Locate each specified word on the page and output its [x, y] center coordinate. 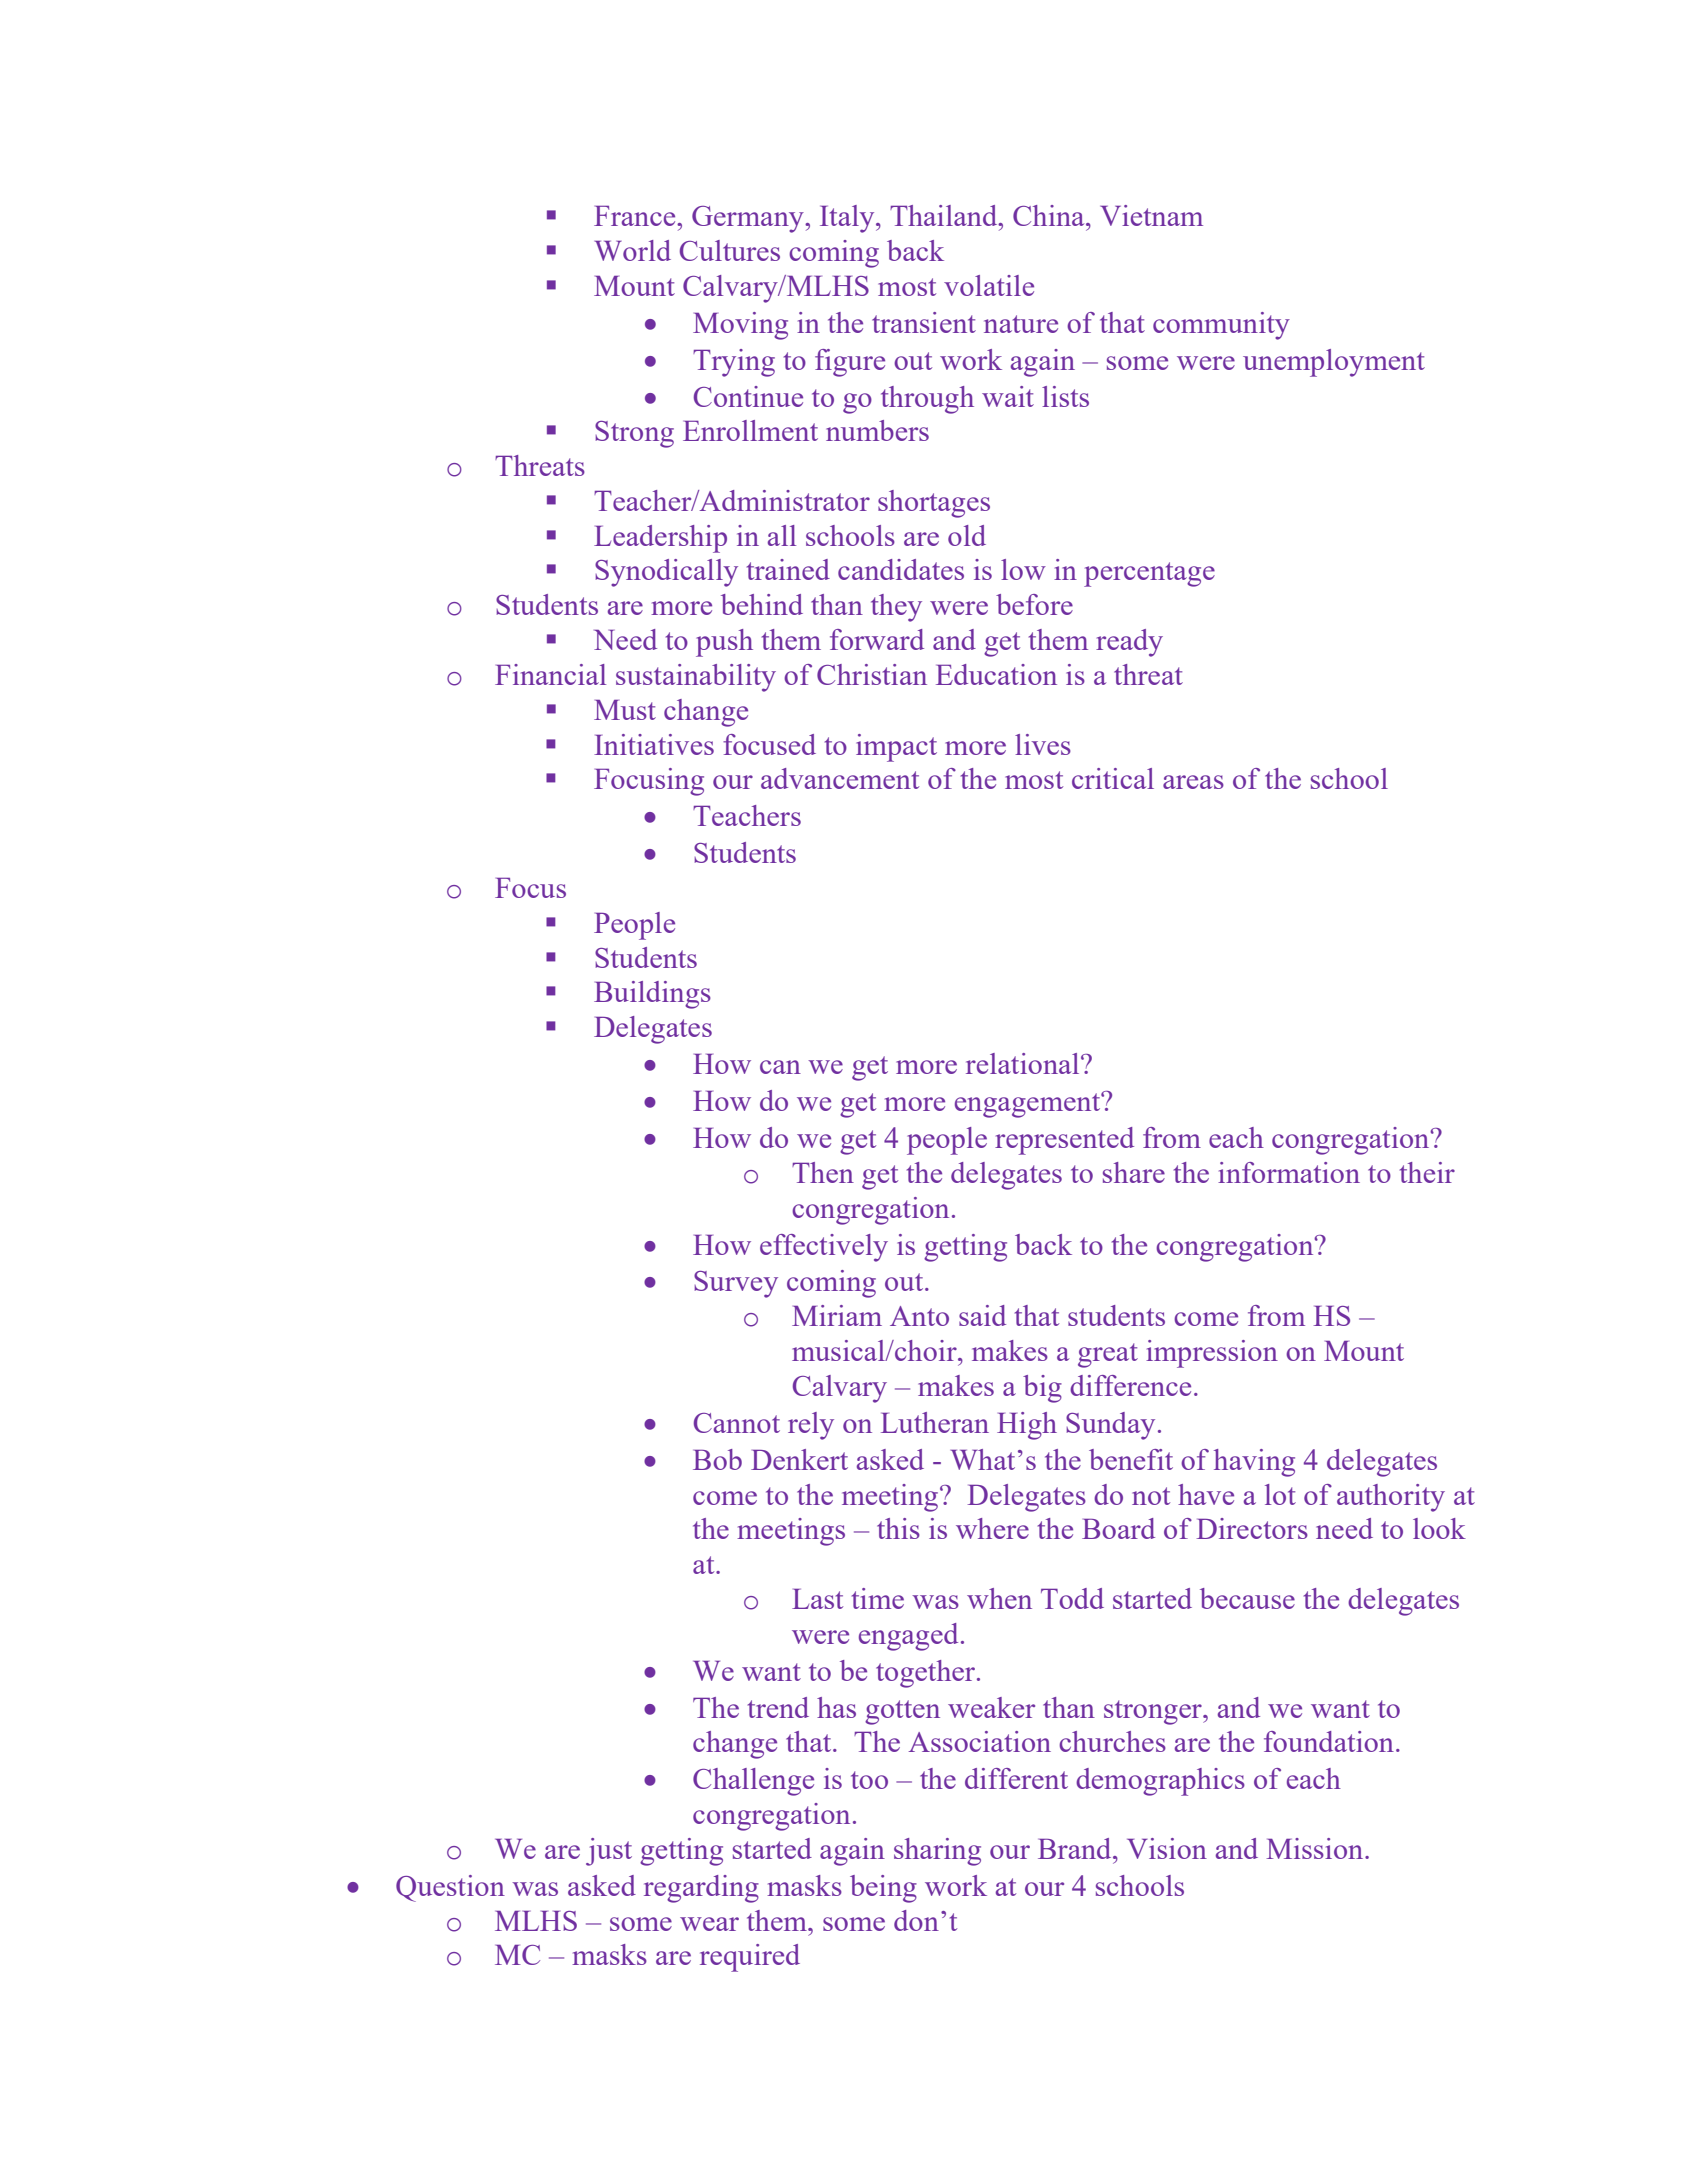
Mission [1316, 1848]
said [982, 1315]
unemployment [1334, 363]
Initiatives [654, 744]
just [609, 1852]
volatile [989, 285]
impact [896, 748]
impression [1212, 1354]
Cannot [737, 1423]
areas [1193, 782]
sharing [937, 1852]
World [632, 250]
